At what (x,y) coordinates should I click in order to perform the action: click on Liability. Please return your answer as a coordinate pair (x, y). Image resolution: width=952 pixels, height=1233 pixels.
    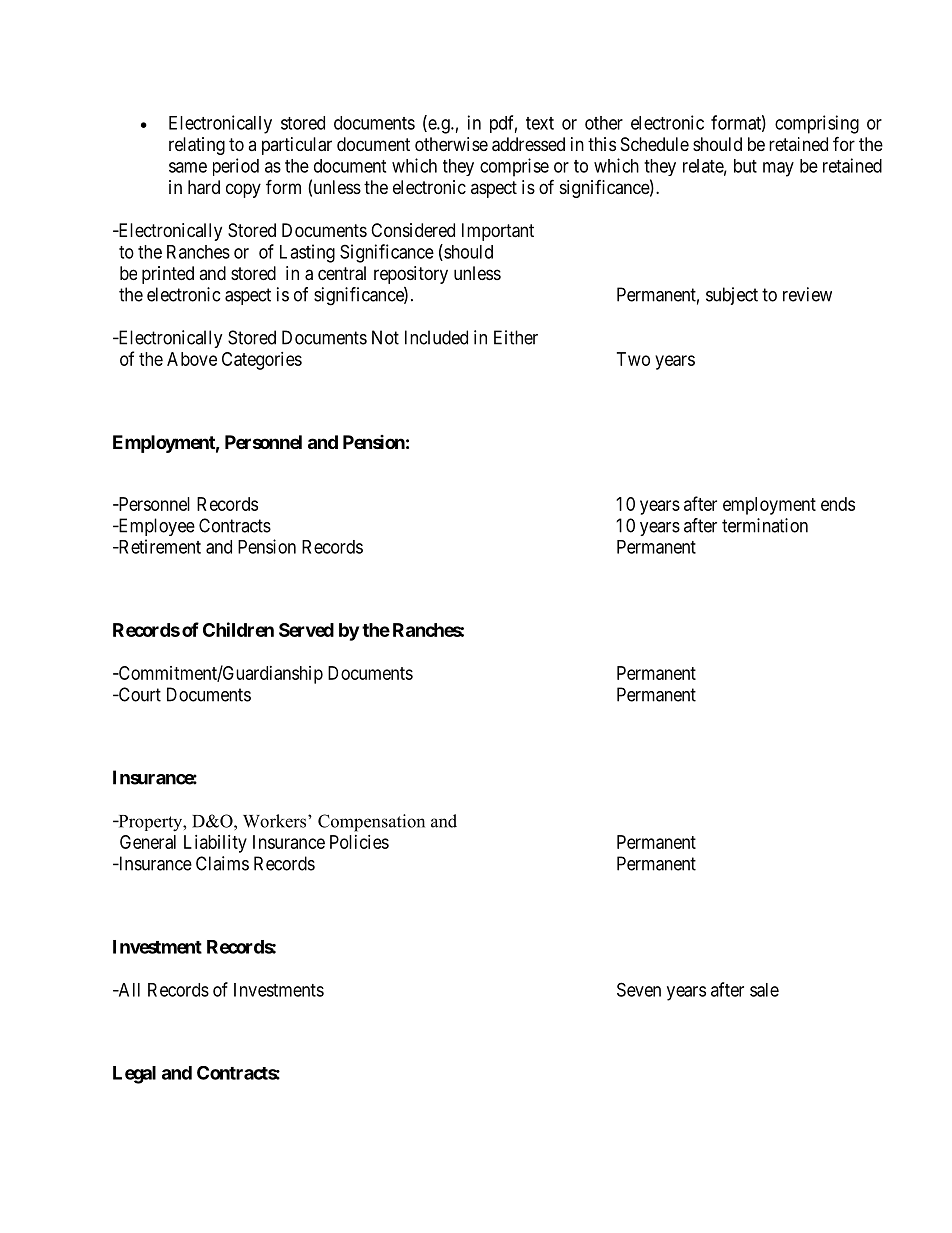
    Looking at the image, I should click on (215, 844).
